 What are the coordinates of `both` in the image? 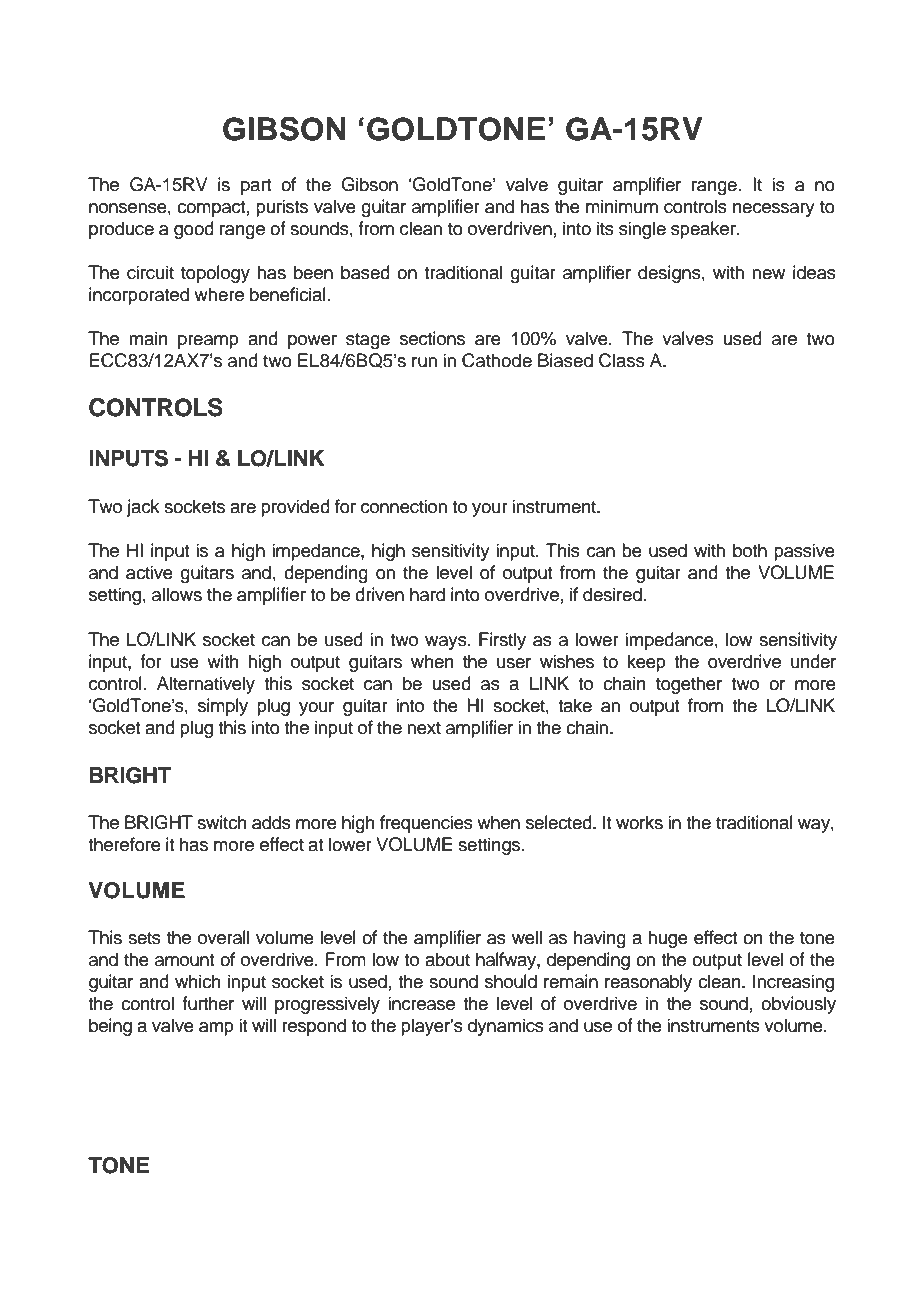 It's located at (750, 550).
